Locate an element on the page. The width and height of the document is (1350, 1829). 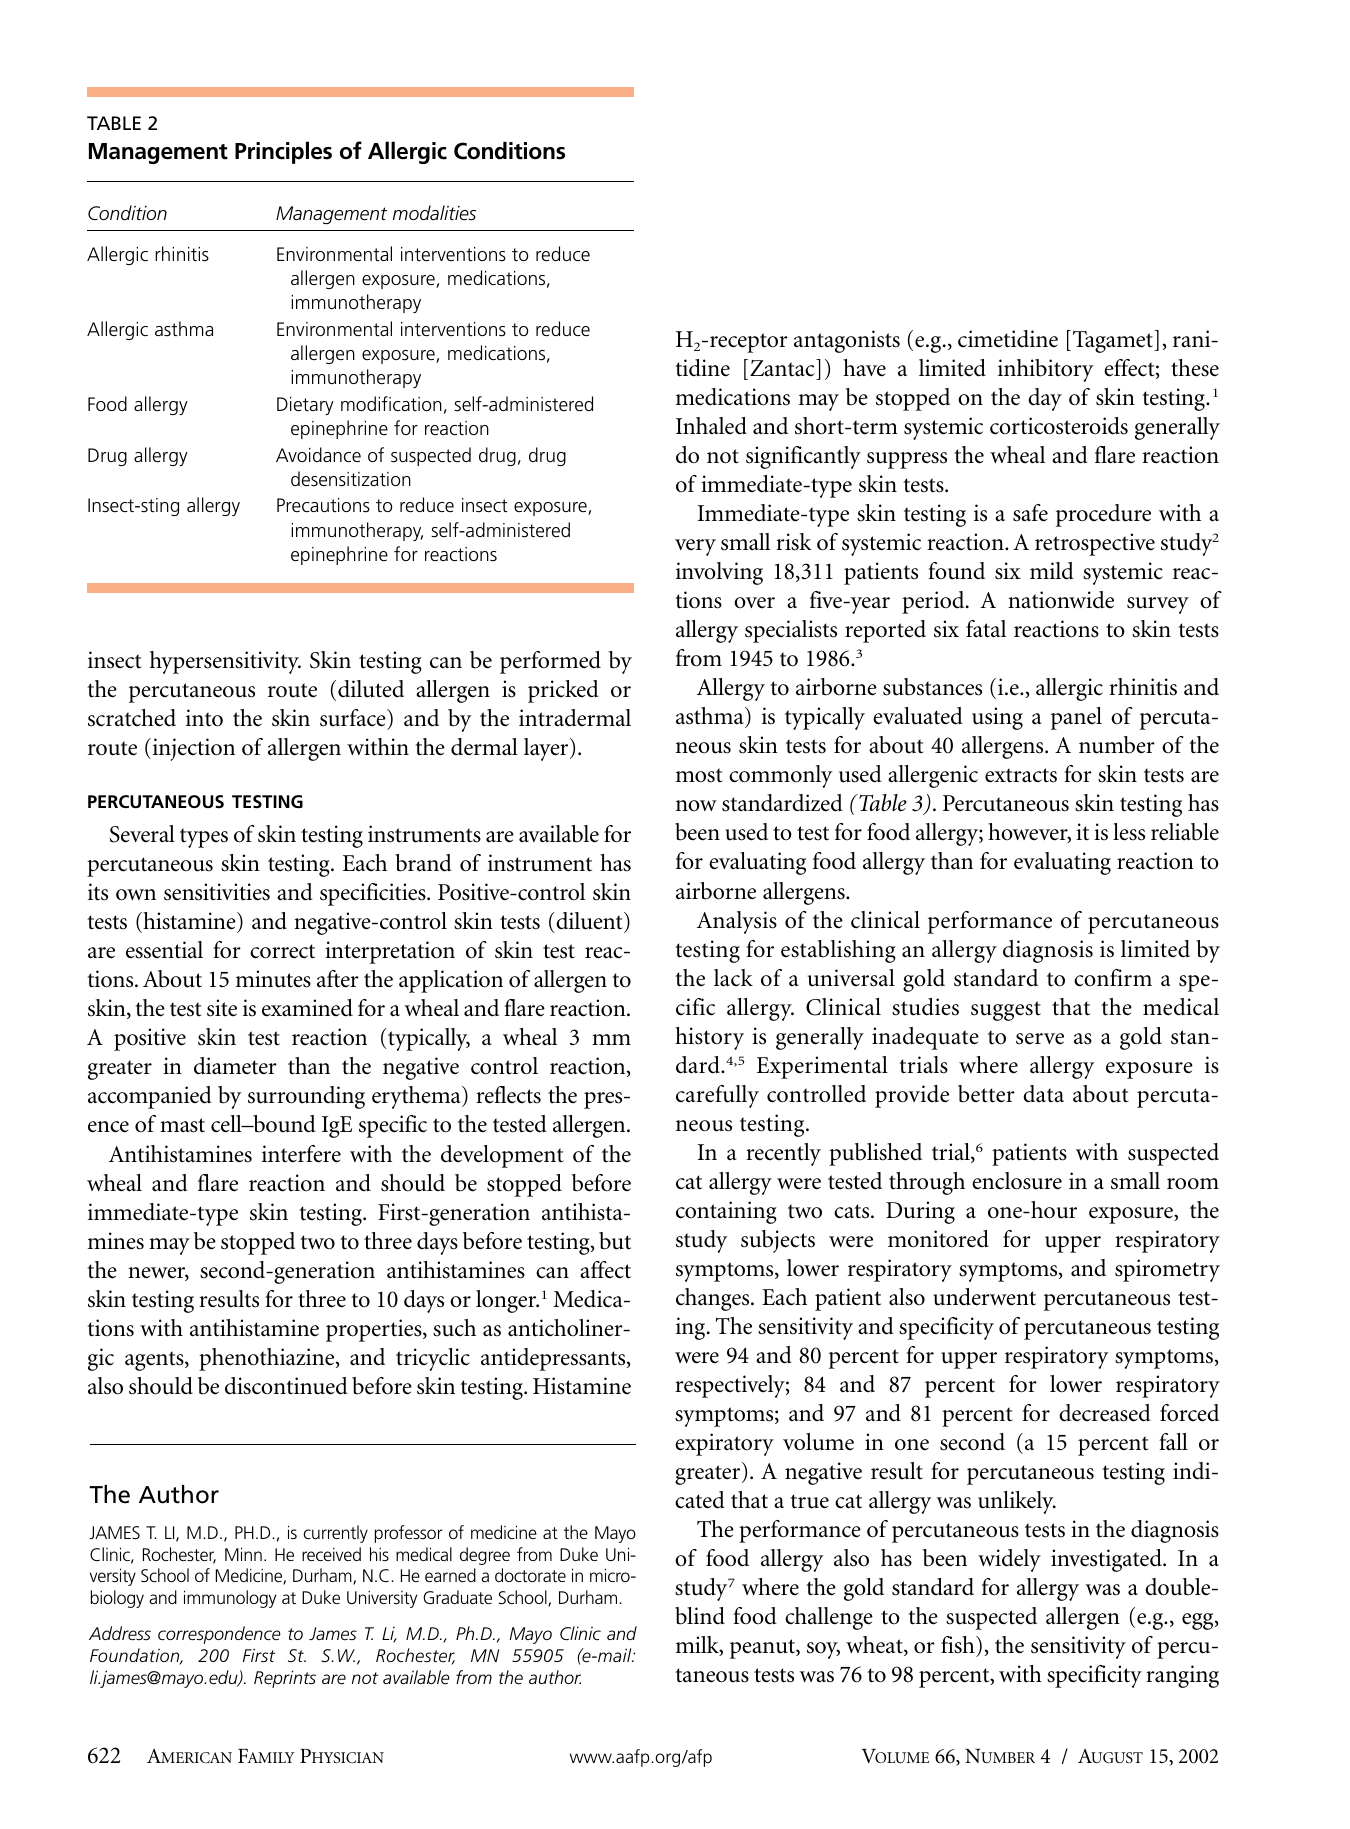
modalities is located at coordinates (434, 213).
